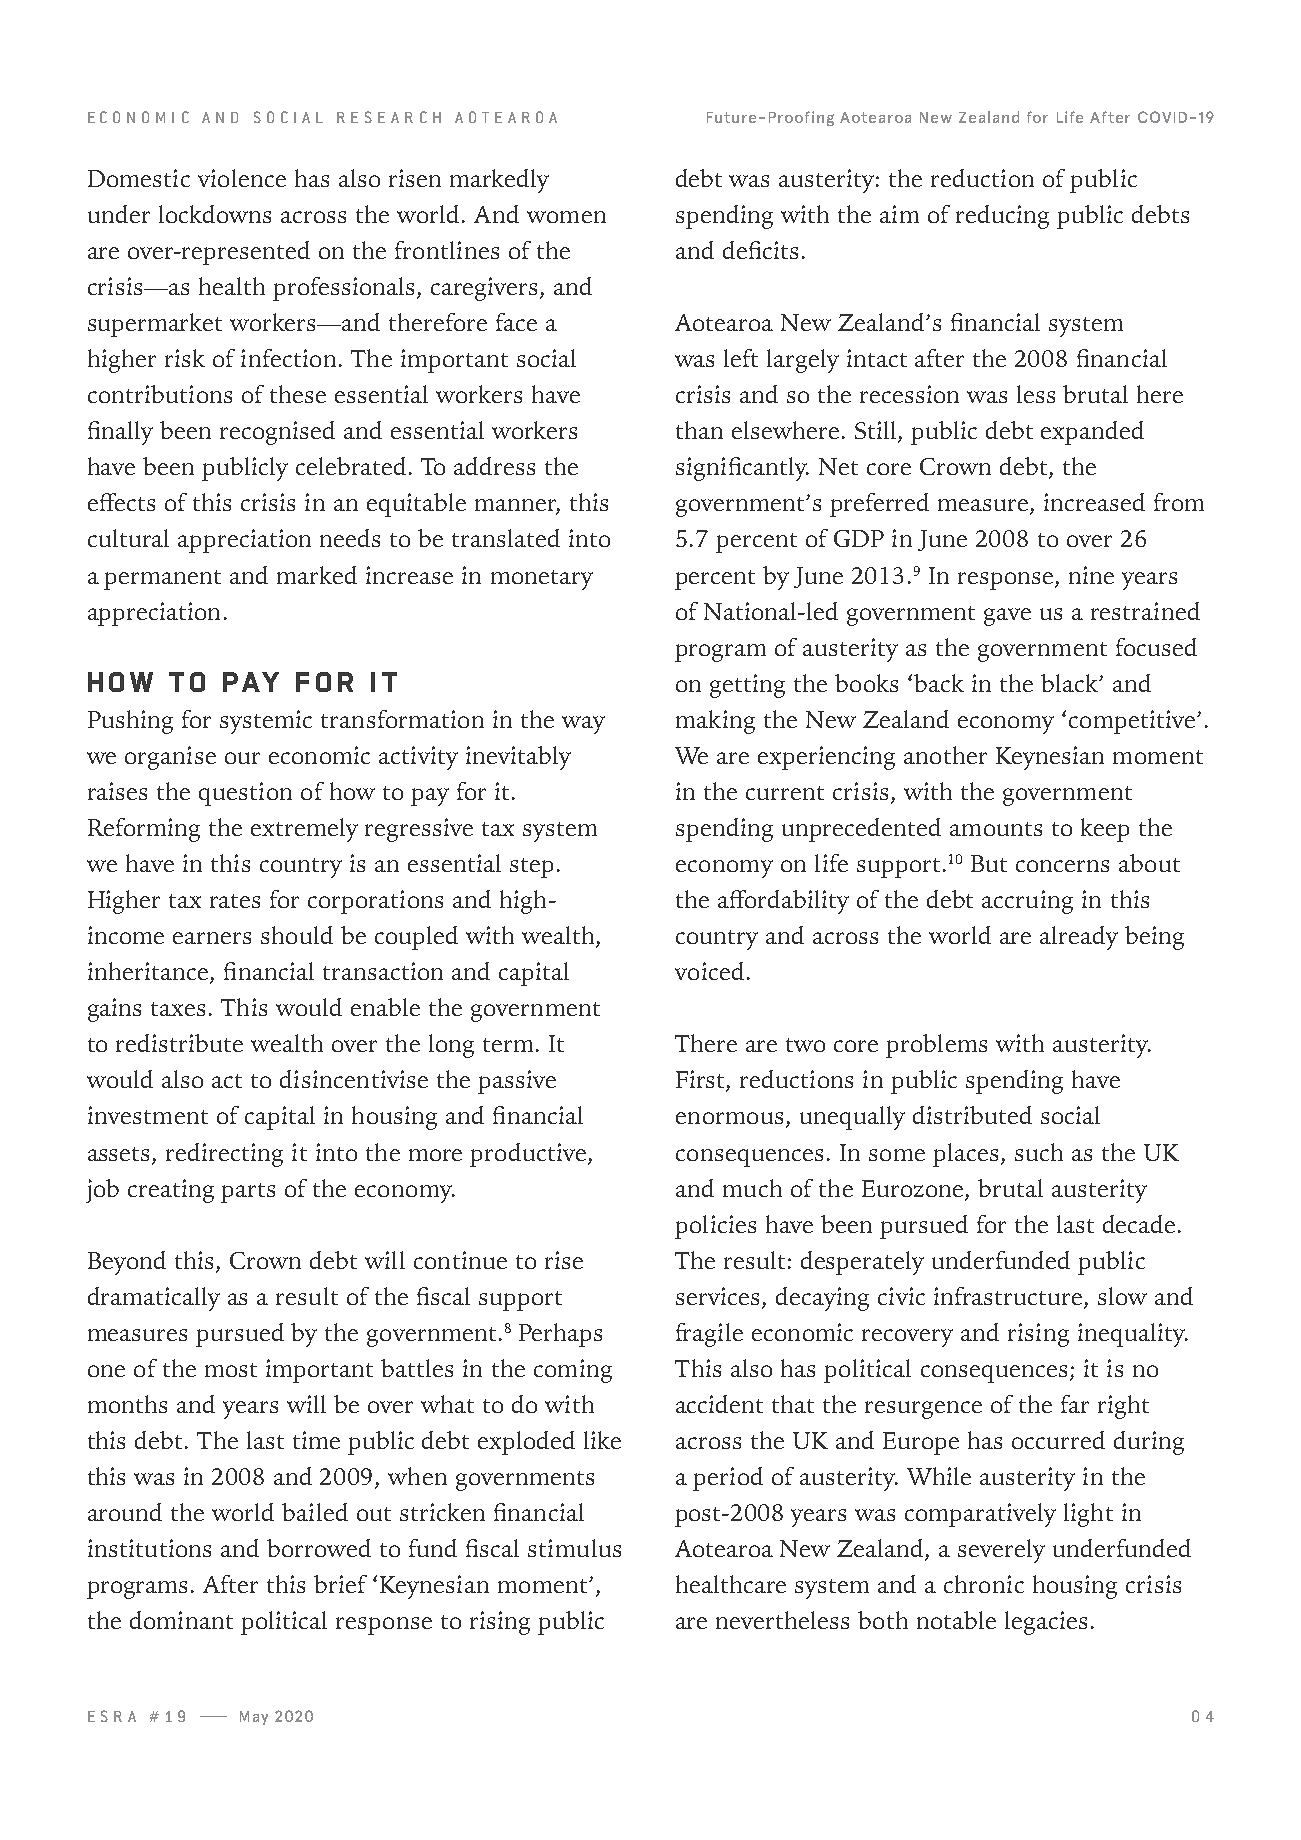  What do you see at coordinates (715, 1227) in the document?
I see `policies` at bounding box center [715, 1227].
